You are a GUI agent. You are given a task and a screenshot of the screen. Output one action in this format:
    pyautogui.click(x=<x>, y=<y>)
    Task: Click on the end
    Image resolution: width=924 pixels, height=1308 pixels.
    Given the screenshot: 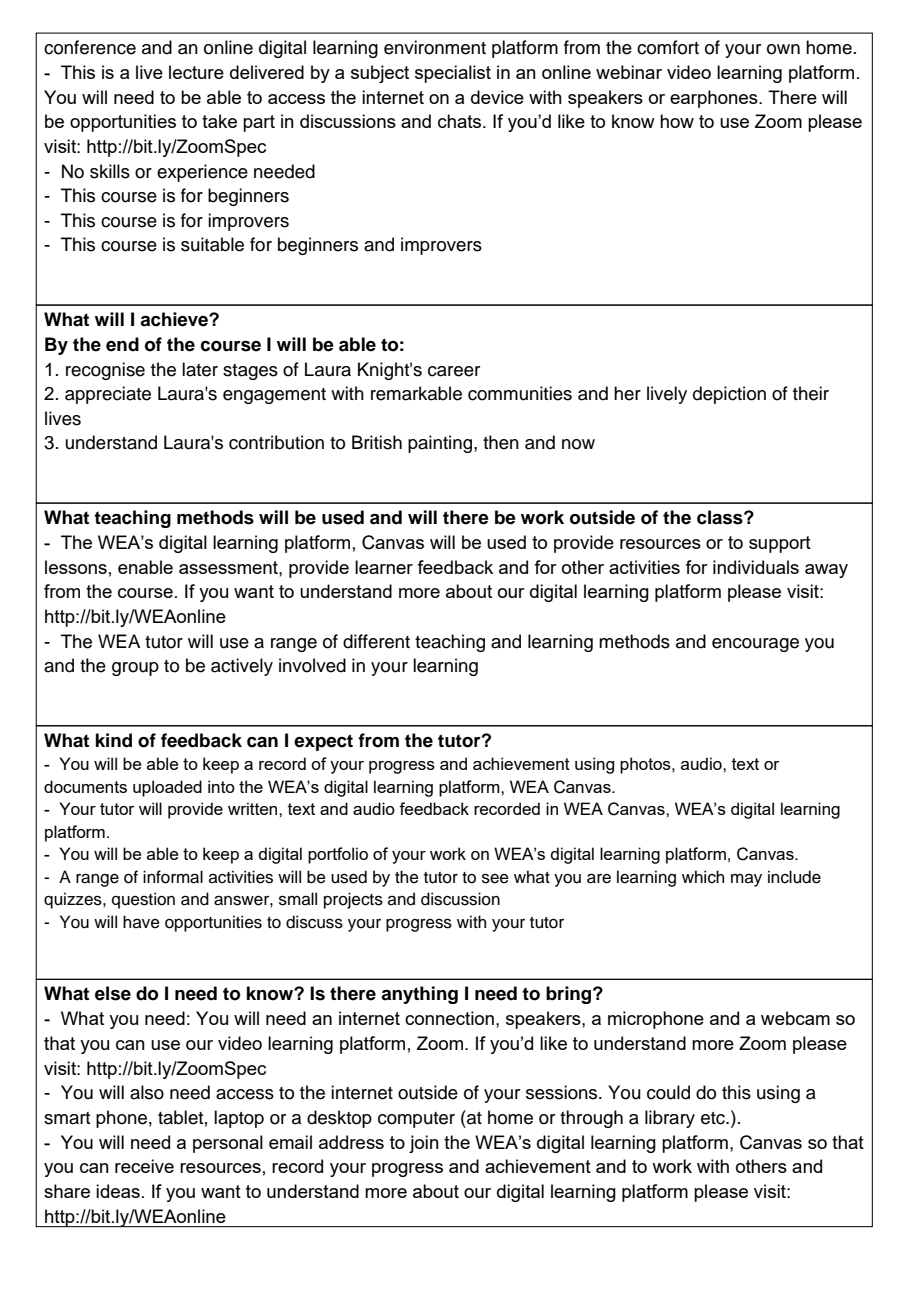 What is the action you would take?
    pyautogui.click(x=122, y=344)
